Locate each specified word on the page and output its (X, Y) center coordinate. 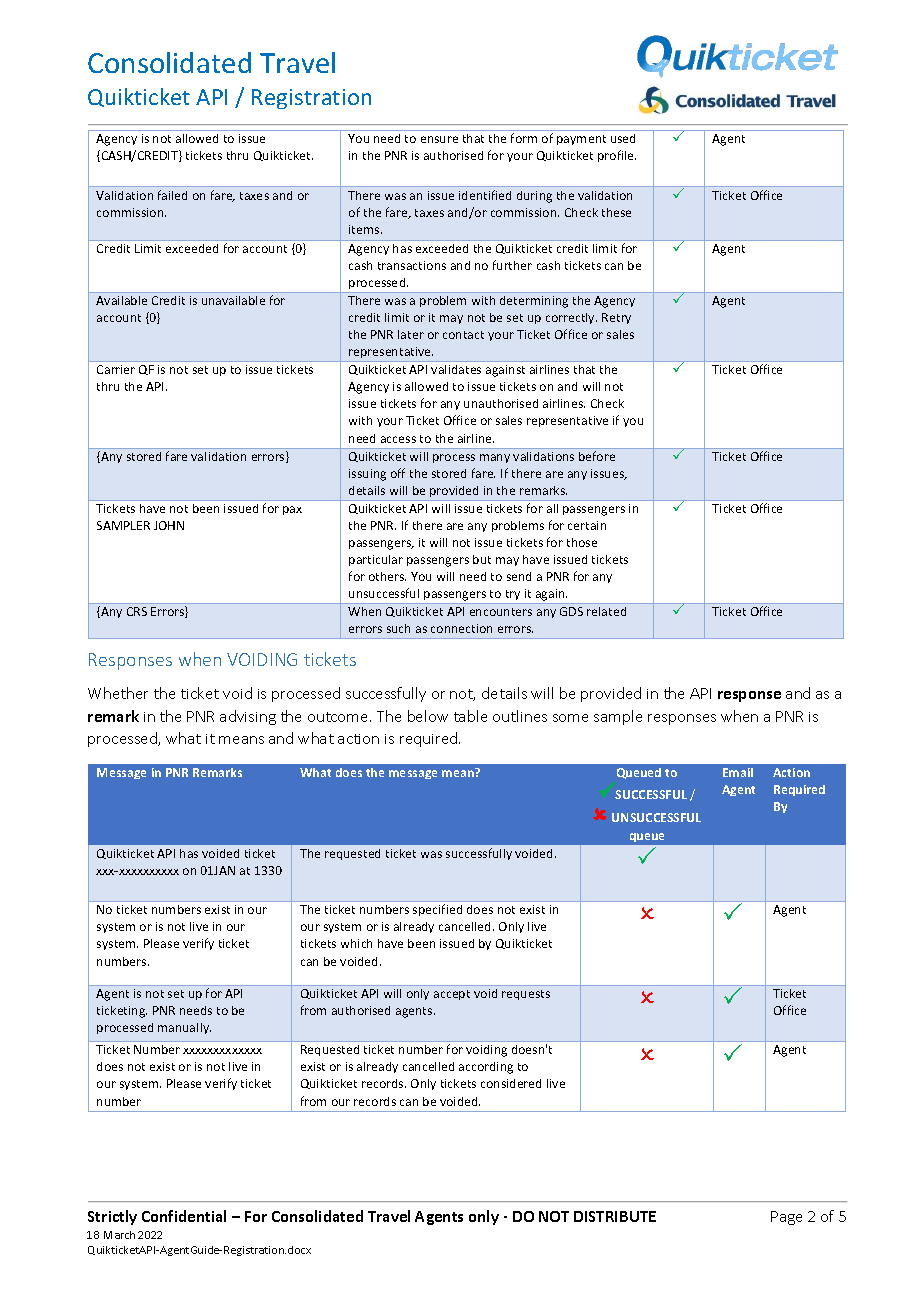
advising (248, 717)
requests (526, 995)
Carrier (116, 369)
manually (184, 1028)
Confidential (184, 1216)
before (597, 456)
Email (738, 772)
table (470, 716)
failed (172, 195)
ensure (439, 139)
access (398, 439)
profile (617, 156)
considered (511, 1083)
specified (437, 910)
